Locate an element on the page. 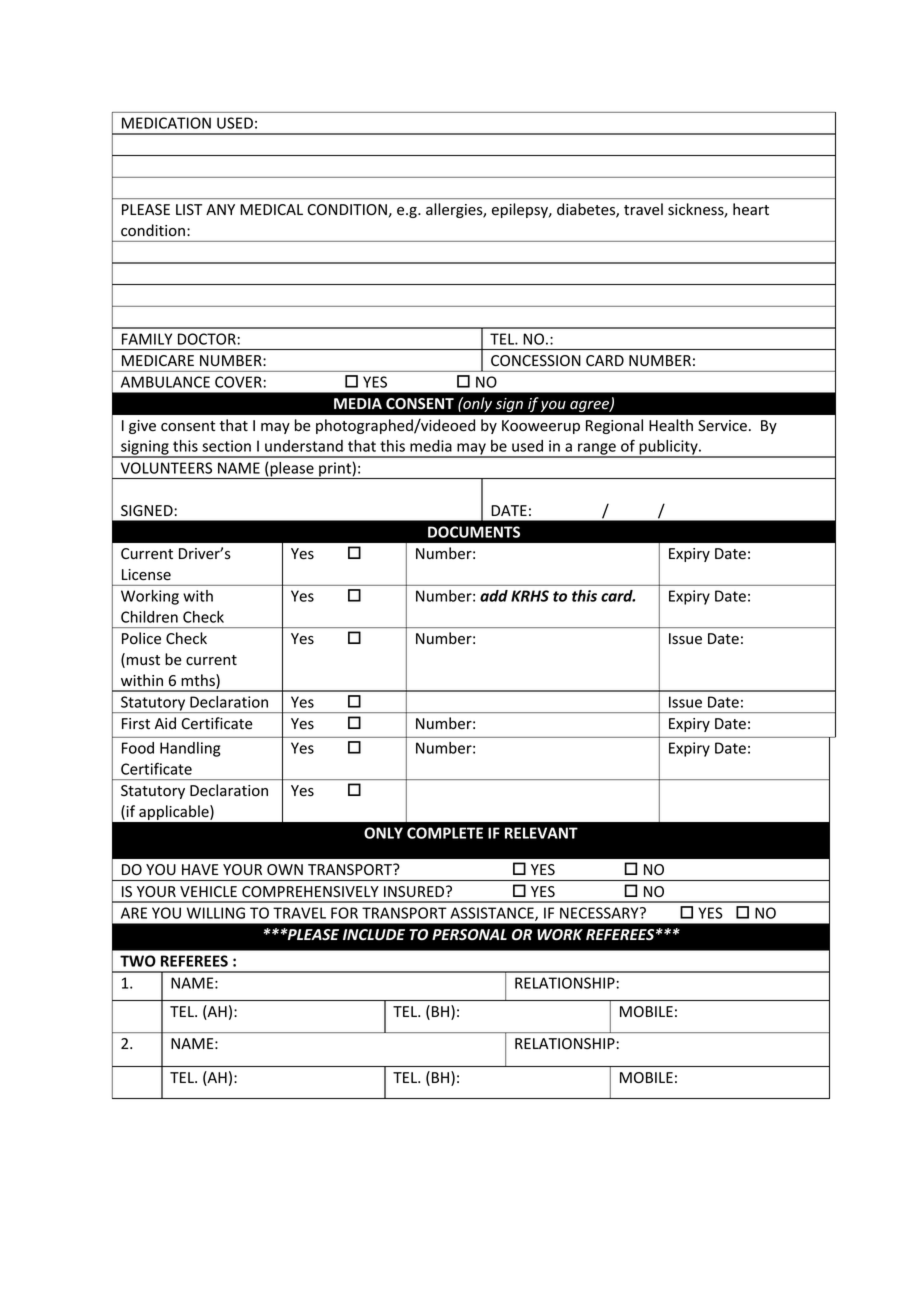 This image has width=924, height=1308. WILLING is located at coordinates (216, 913).
